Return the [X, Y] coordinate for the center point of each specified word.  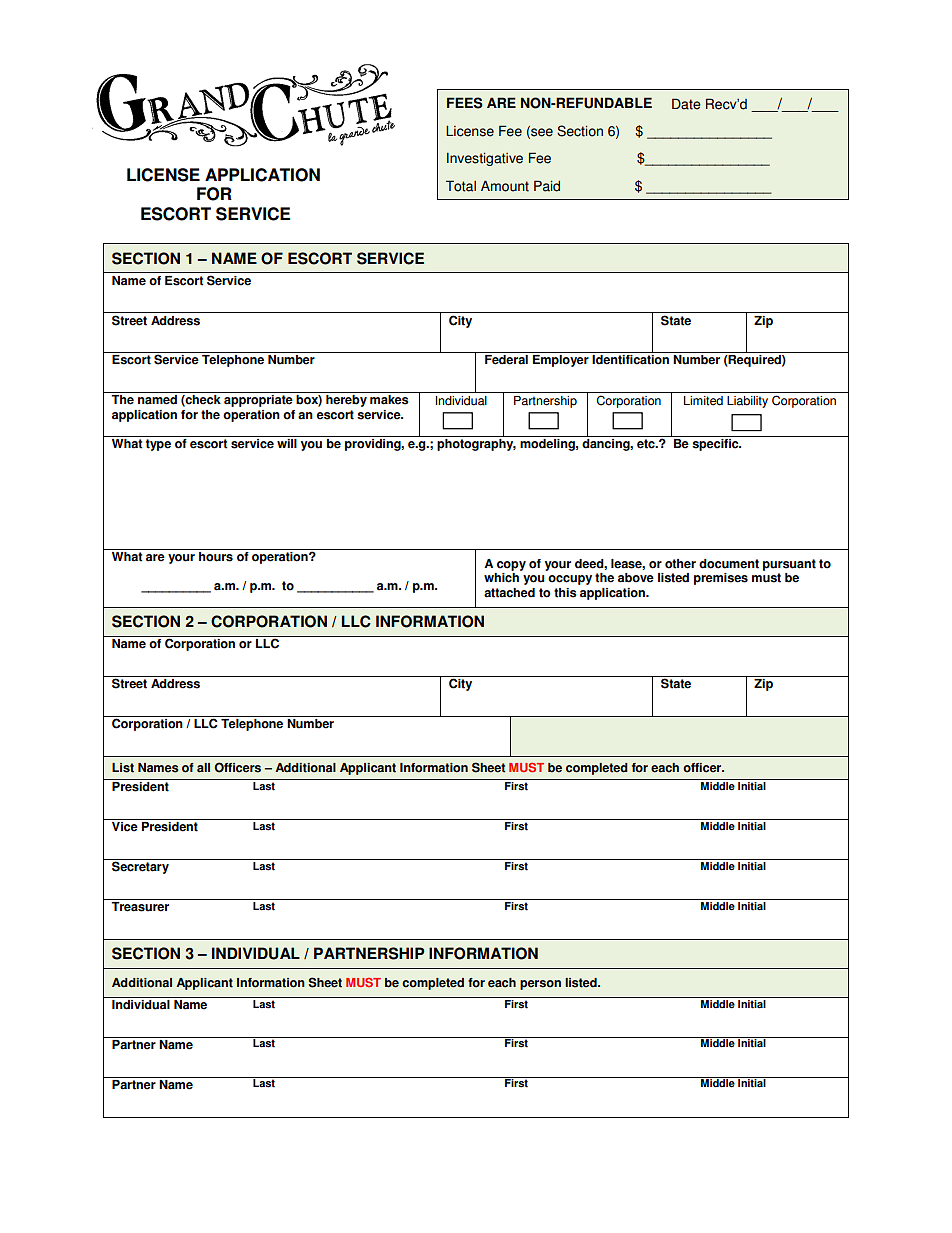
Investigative [485, 159]
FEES [465, 103]
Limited [703, 401]
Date [686, 104]
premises [721, 579]
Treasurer [140, 907]
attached [509, 593]
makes [389, 400]
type [158, 445]
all [203, 768]
